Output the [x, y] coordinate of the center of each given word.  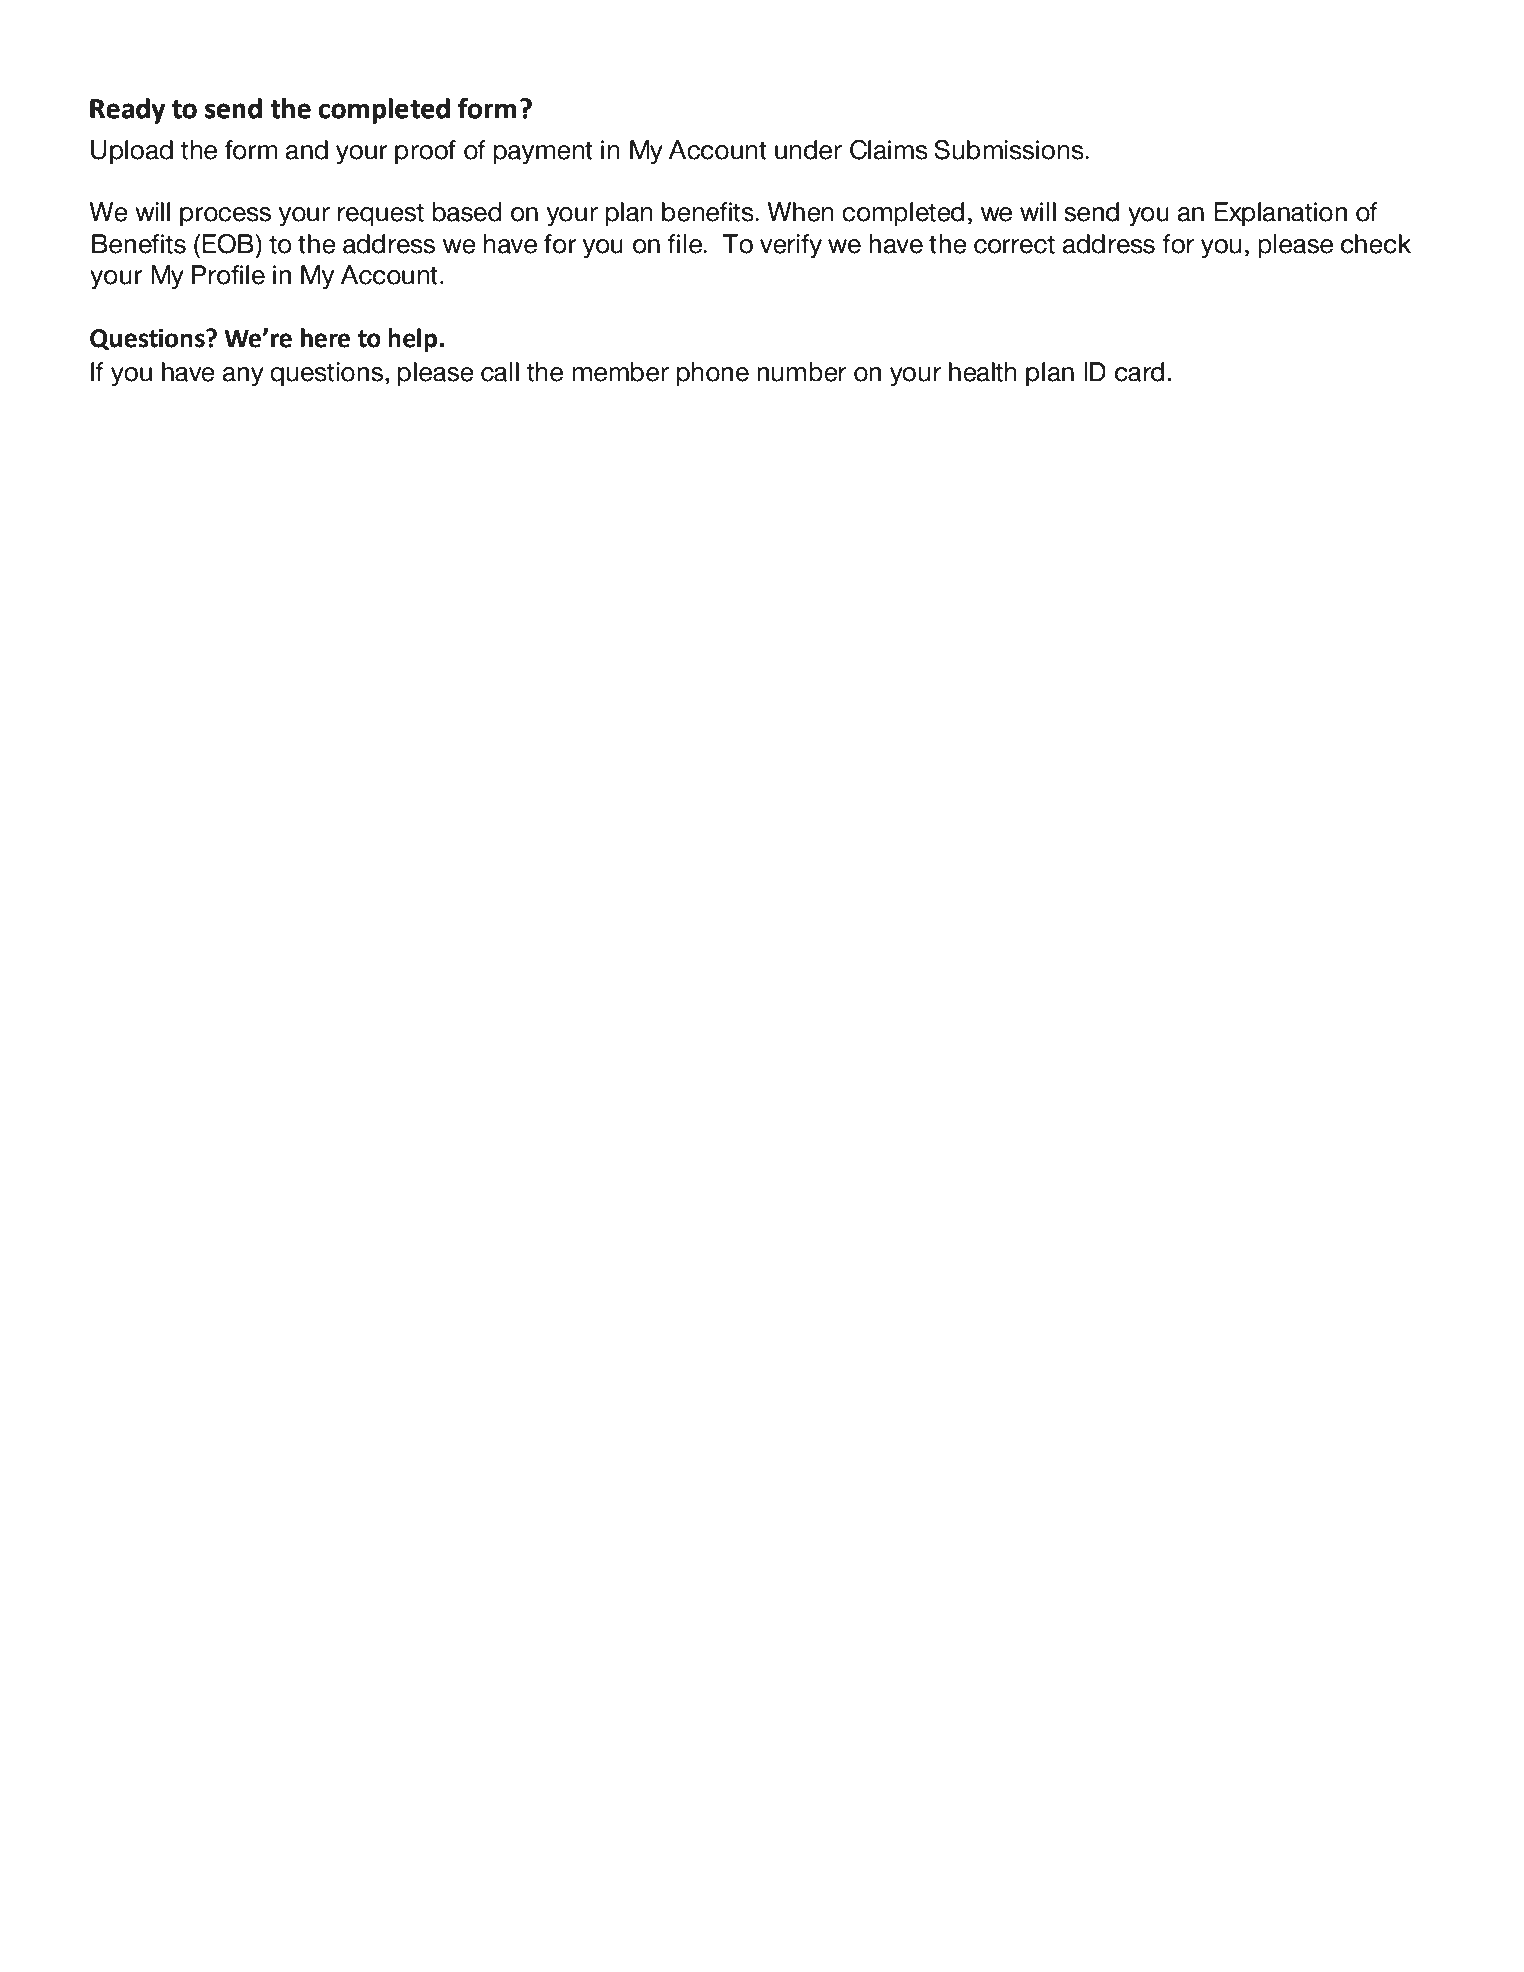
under [808, 150]
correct [1014, 244]
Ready [127, 111]
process [225, 217]
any [243, 376]
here [325, 338]
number [801, 372]
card [1139, 372]
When [800, 212]
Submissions [1010, 150]
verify [791, 246]
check [1376, 244]
